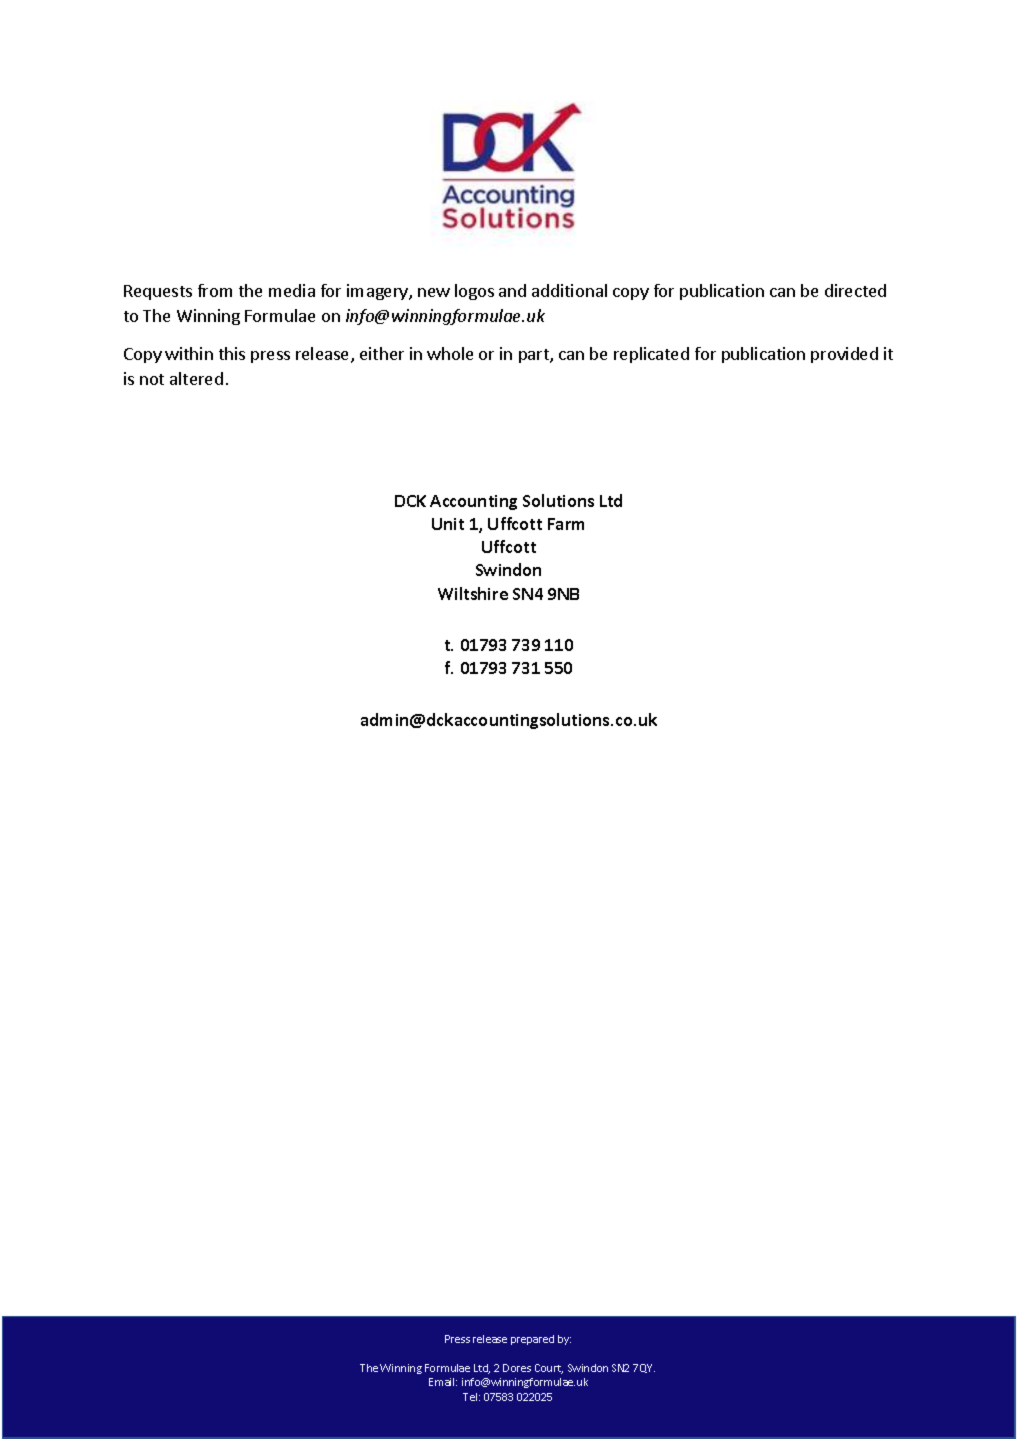  I want to click on directed, so click(855, 290).
